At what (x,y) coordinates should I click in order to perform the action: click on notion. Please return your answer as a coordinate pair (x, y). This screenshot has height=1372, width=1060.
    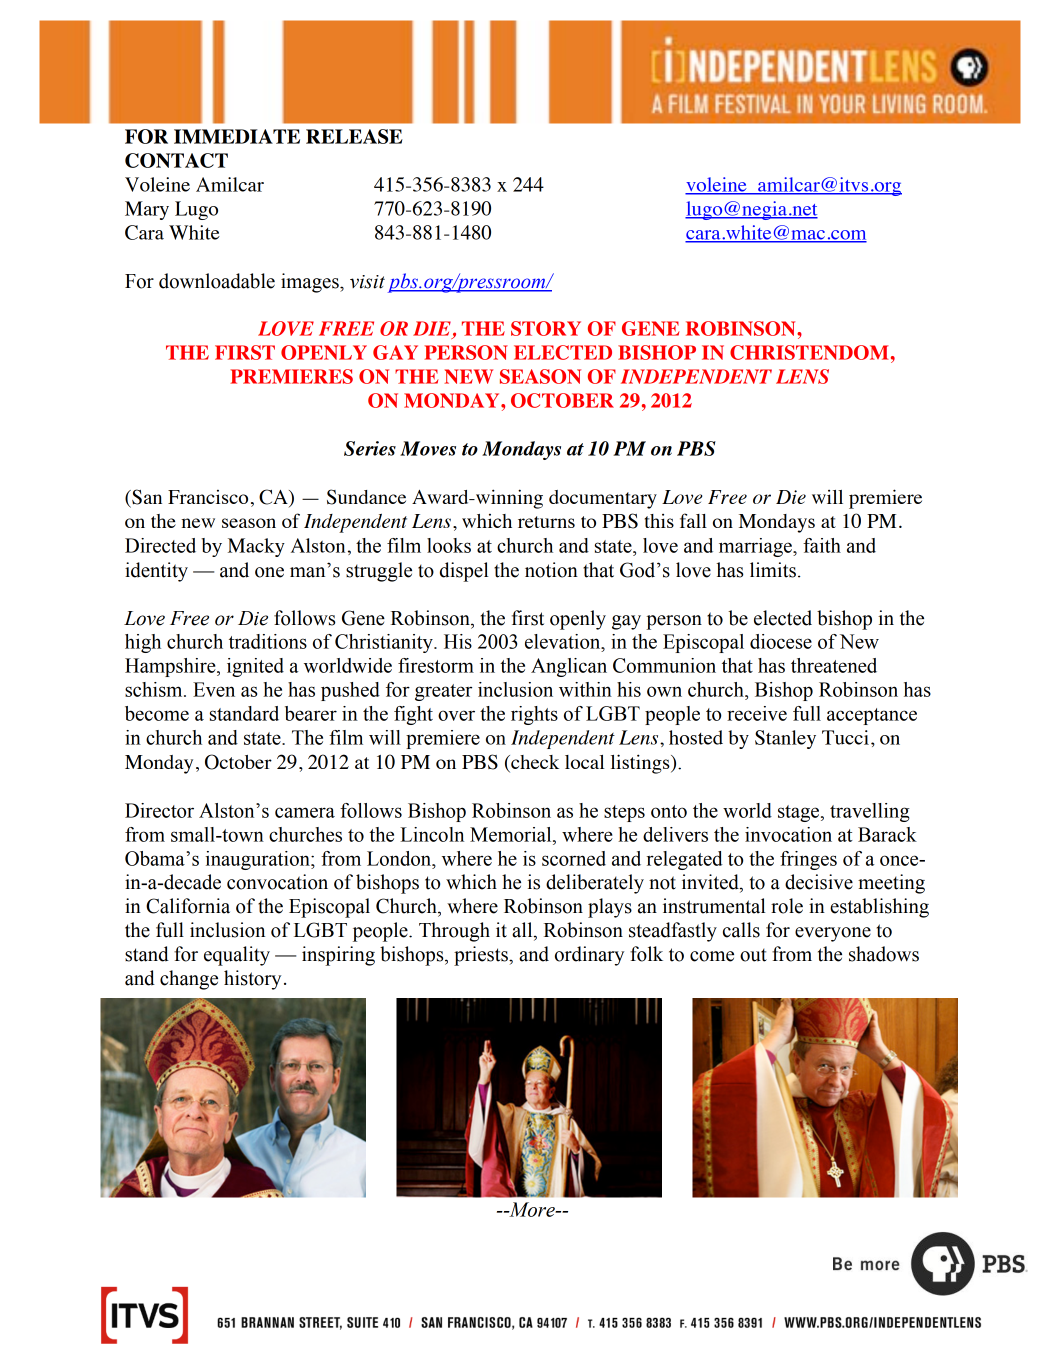
    Looking at the image, I should click on (551, 570).
